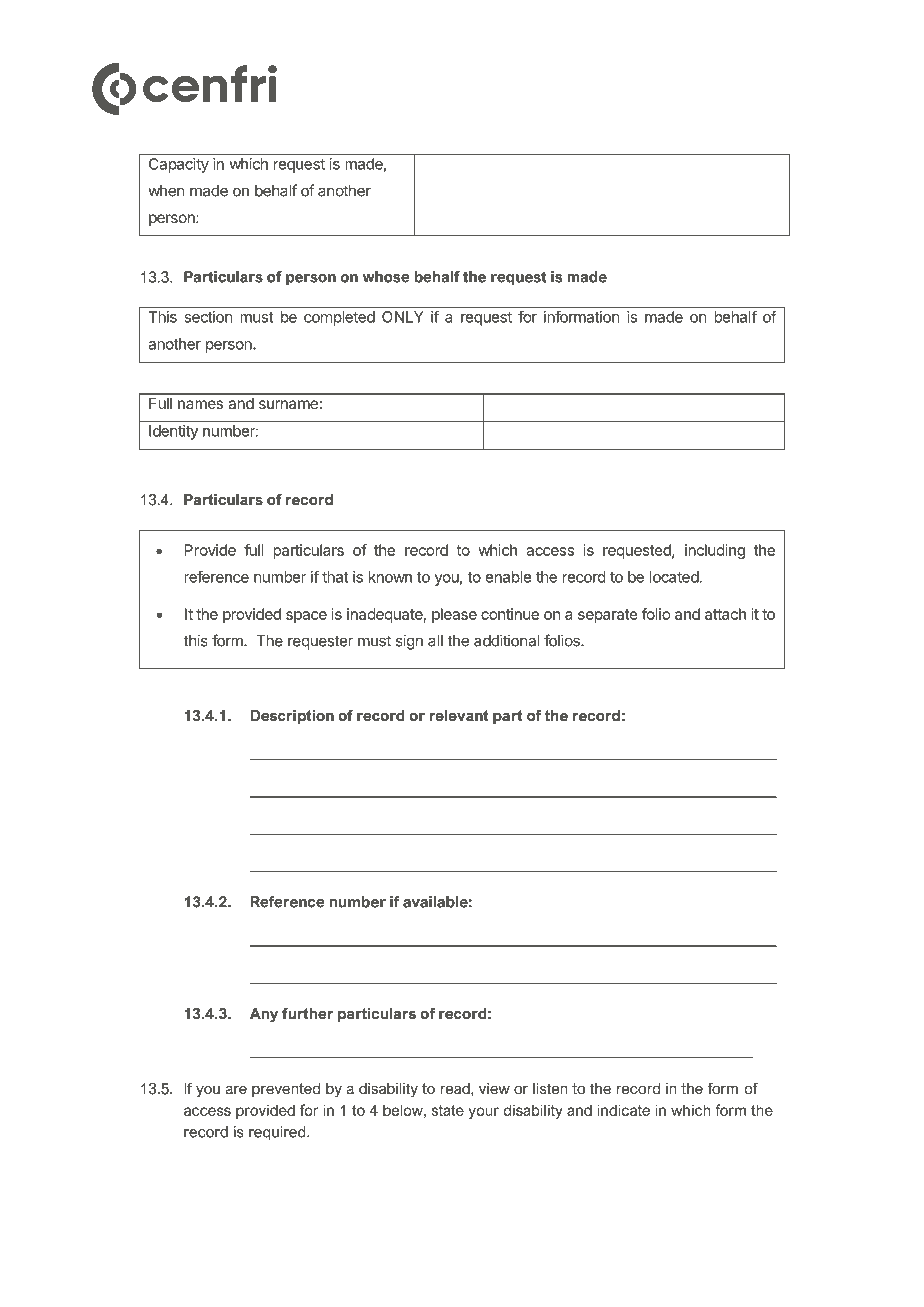 The image size is (924, 1307). I want to click on indicate, so click(623, 1110).
